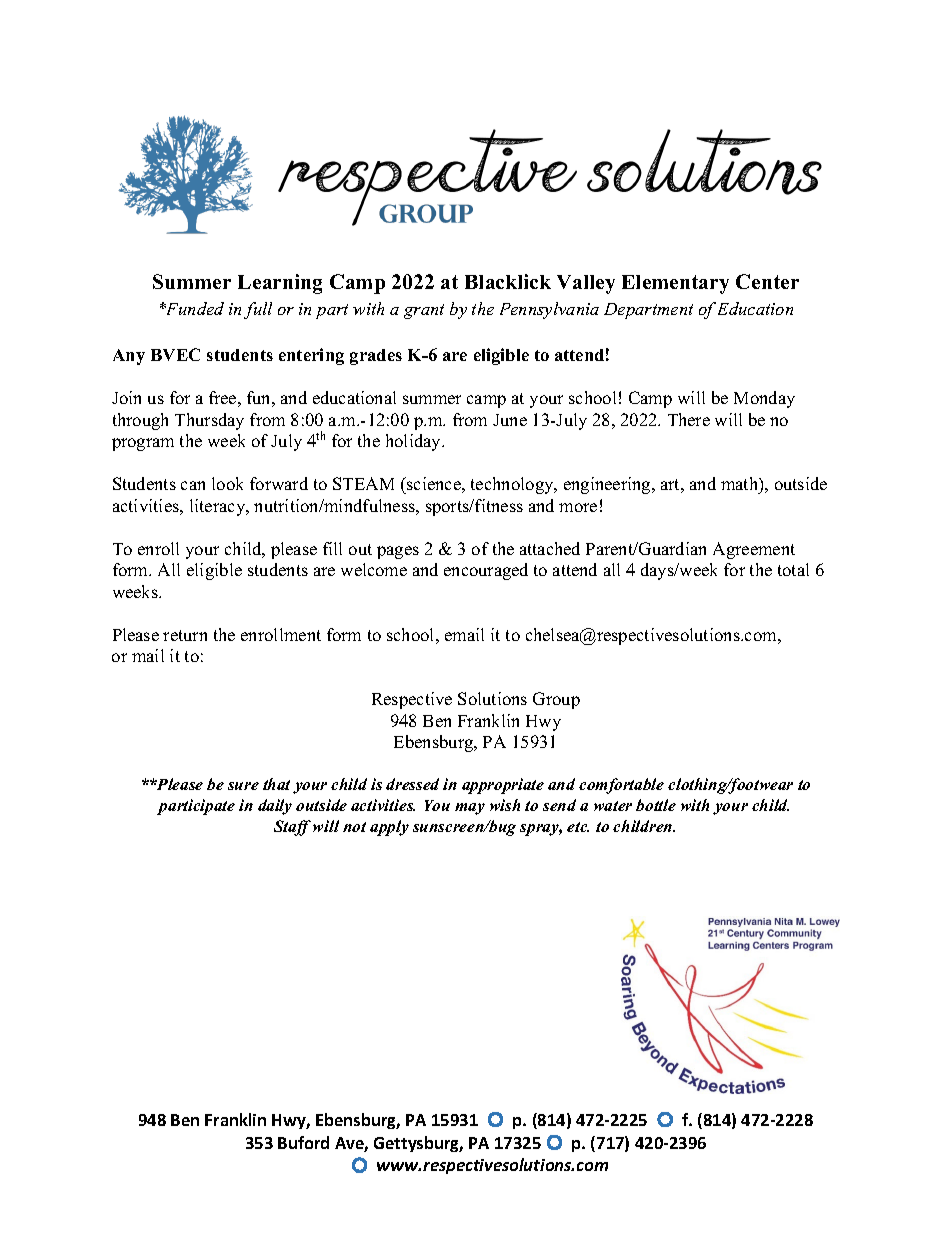 This image has height=1233, width=952. Describe the element at coordinates (194, 308) in the image. I see `Funded` at that location.
